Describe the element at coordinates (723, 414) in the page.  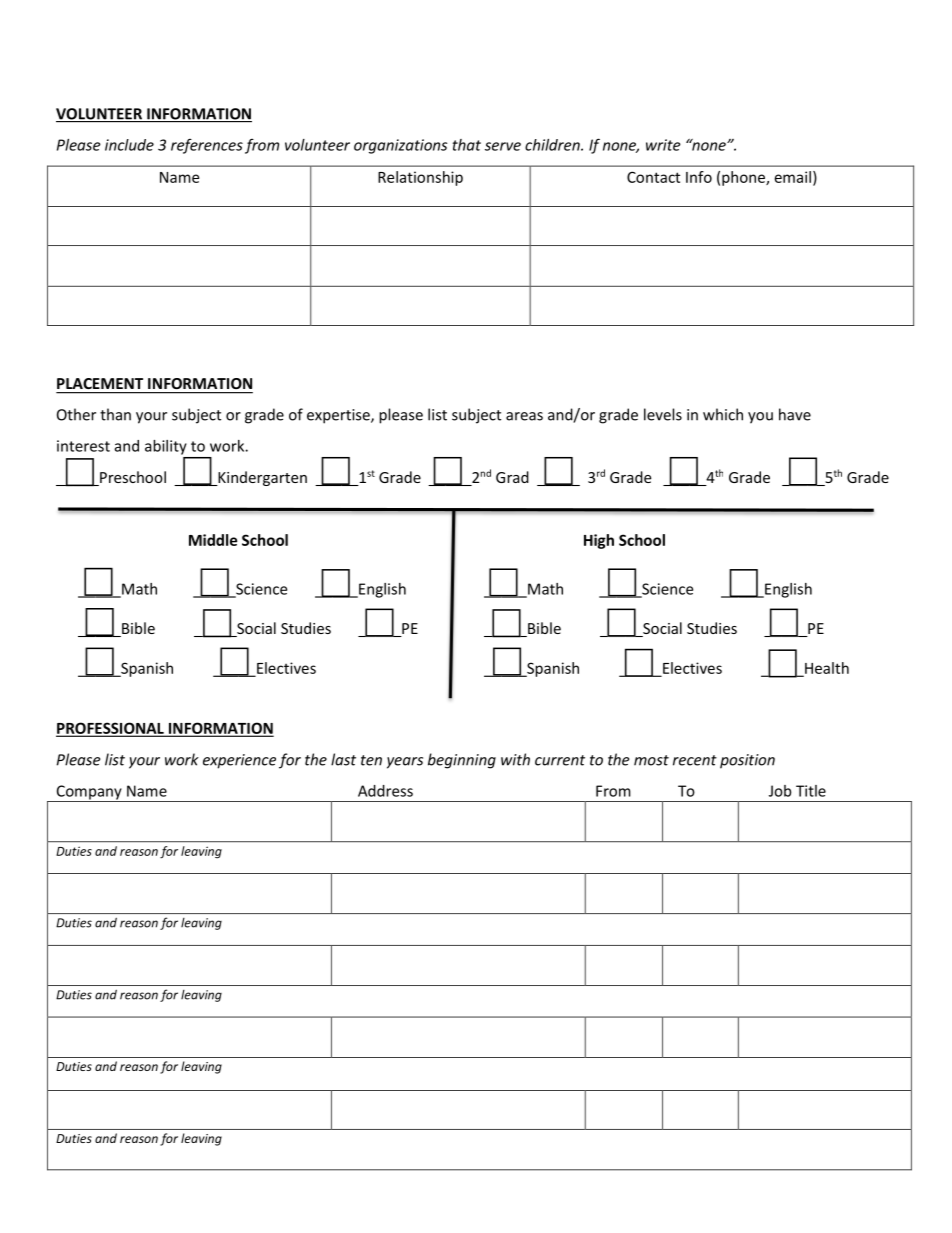
I see `which` at that location.
